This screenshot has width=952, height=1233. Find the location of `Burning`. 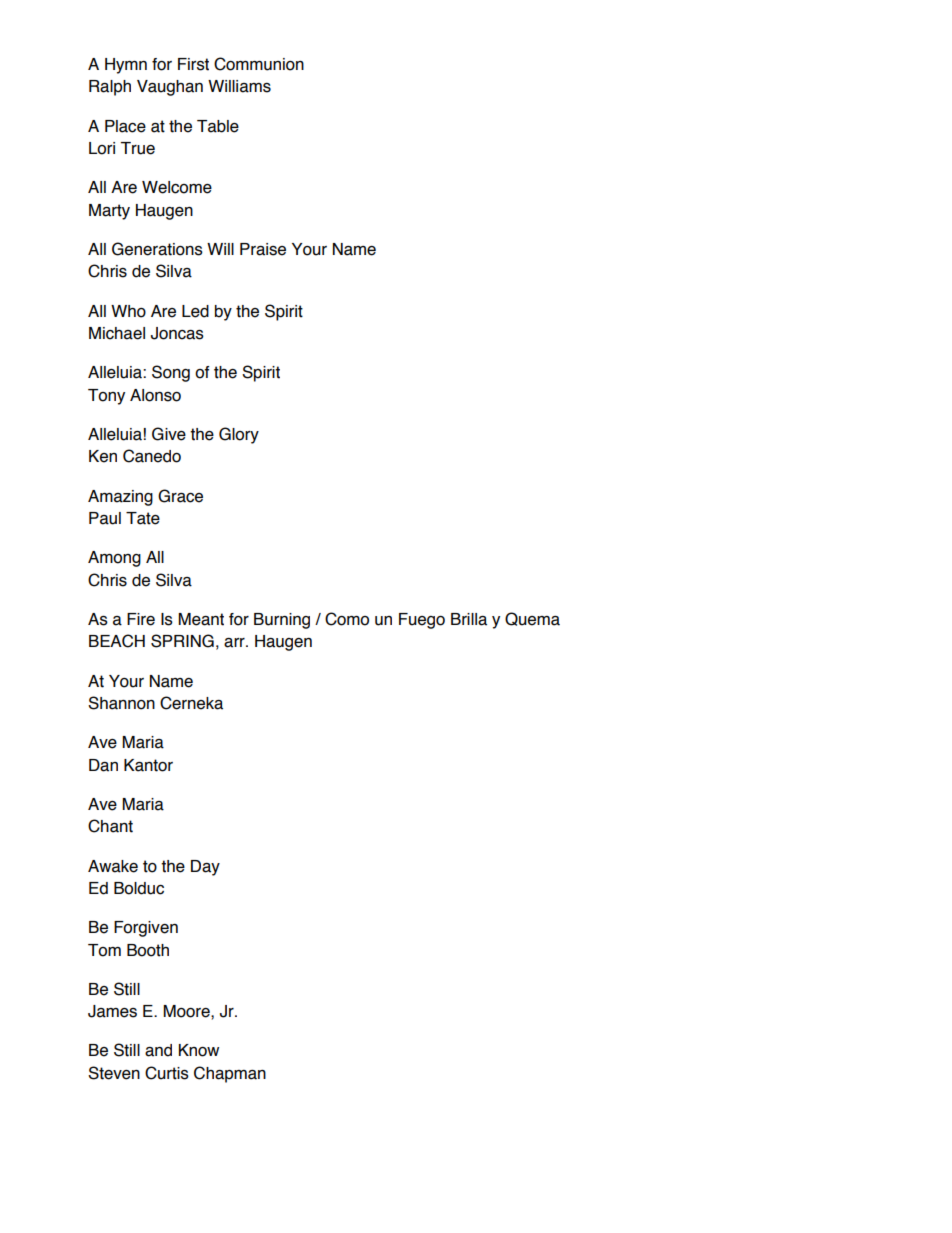

Burning is located at coordinates (282, 621).
